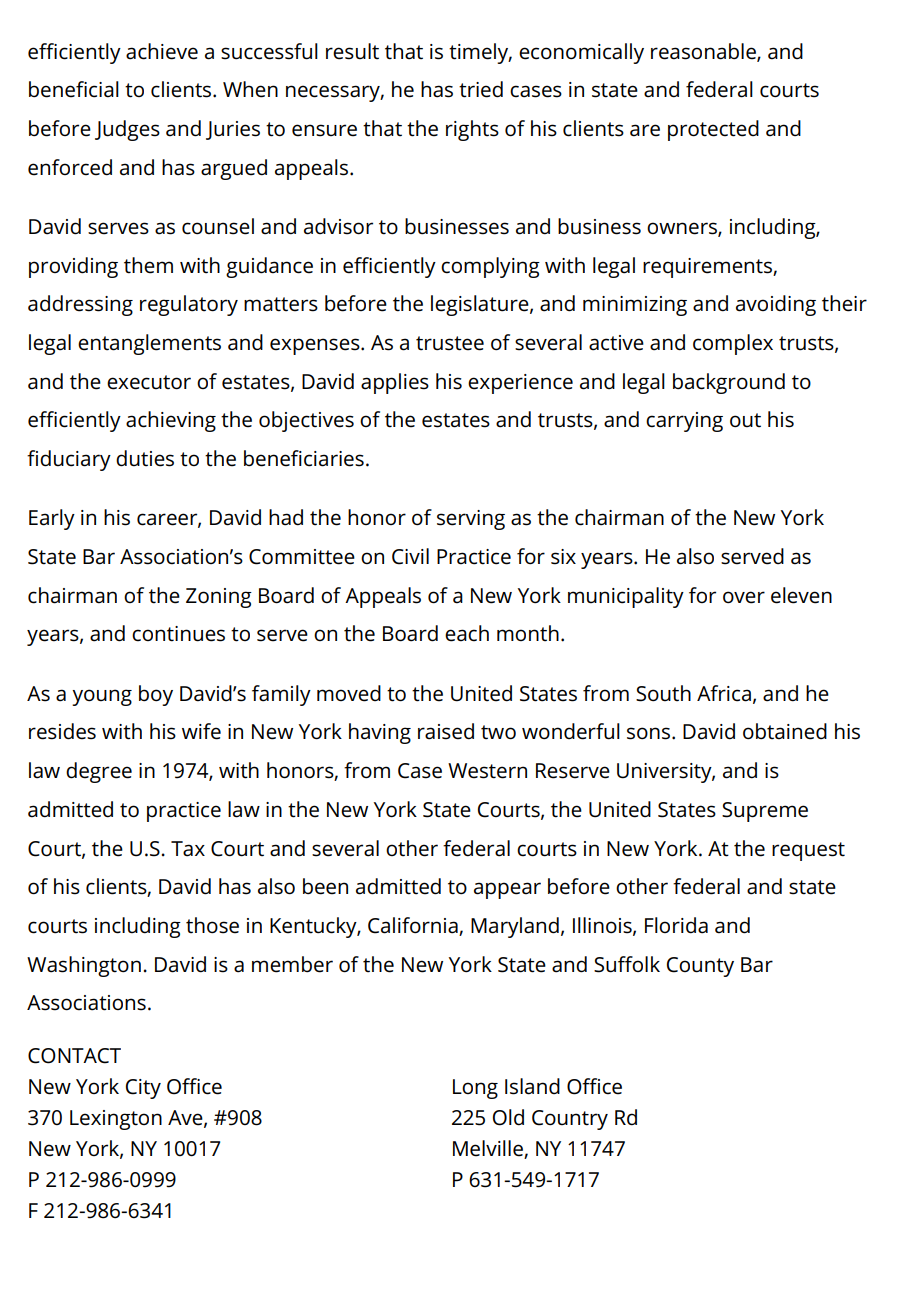 The image size is (902, 1316). I want to click on California, so click(414, 926).
